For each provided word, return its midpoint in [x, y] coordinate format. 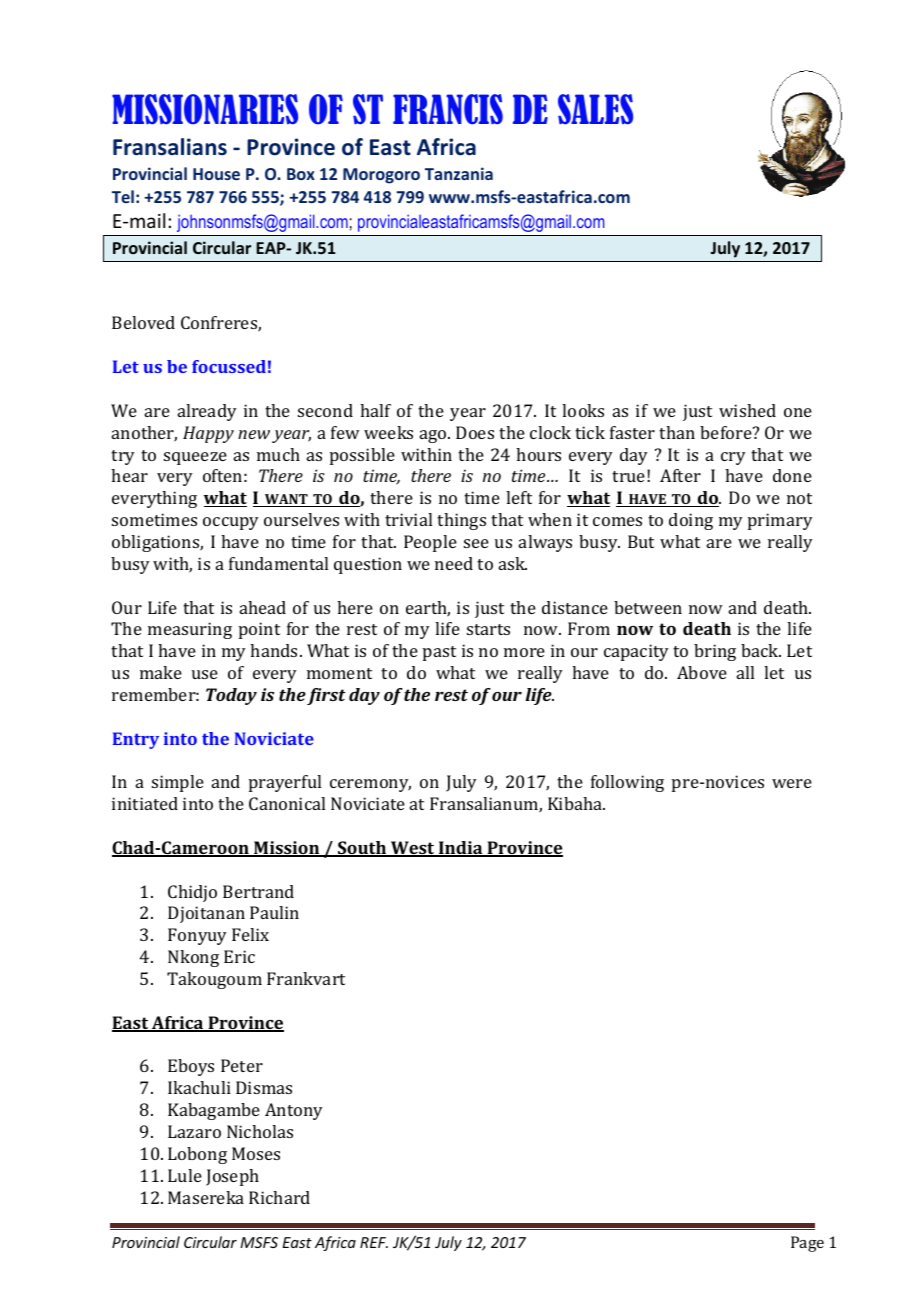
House [216, 174]
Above [702, 672]
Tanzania [459, 173]
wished [747, 410]
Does [475, 432]
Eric [239, 956]
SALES [595, 109]
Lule [185, 1175]
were [792, 783]
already [207, 412]
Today [231, 696]
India [461, 849]
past [439, 653]
